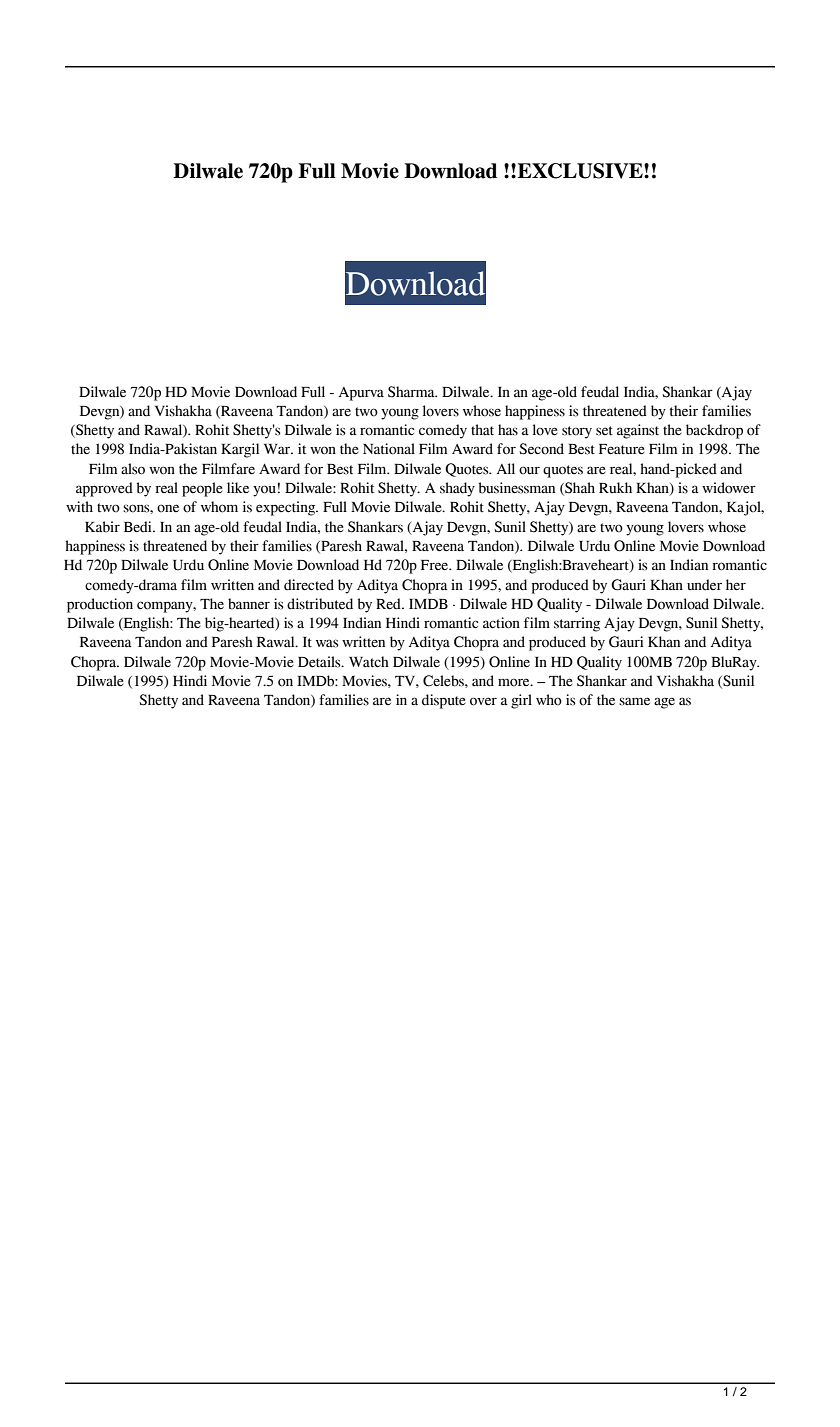 The height and width of the screenshot is (1427, 840). What do you see at coordinates (100, 605) in the screenshot?
I see `production` at bounding box center [100, 605].
